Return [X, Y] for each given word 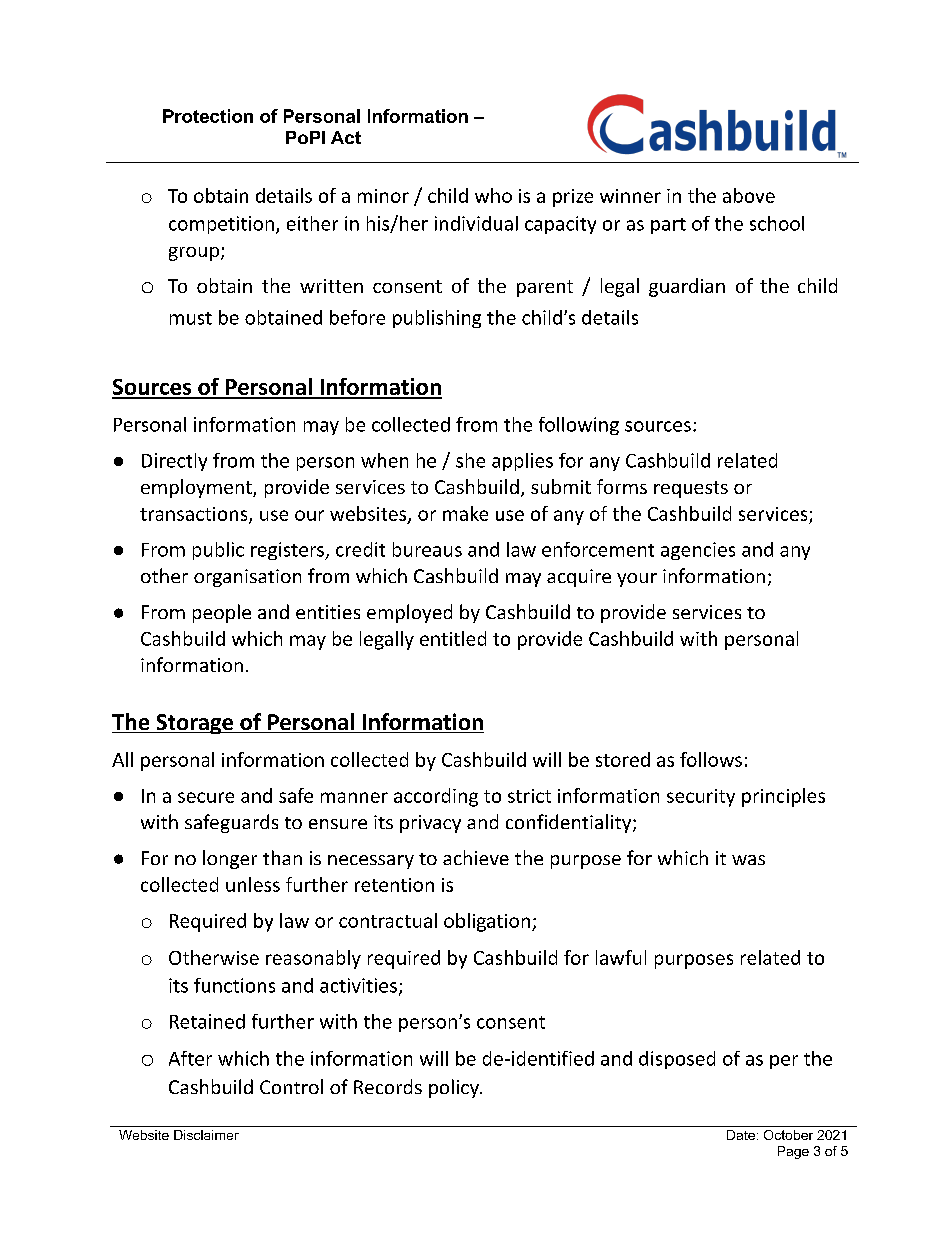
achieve [476, 857]
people [222, 613]
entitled [453, 638]
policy [455, 1088]
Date [741, 1135]
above [749, 195]
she [470, 460]
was [748, 860]
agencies [698, 551]
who [493, 195]
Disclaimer [206, 1135]
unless [253, 884]
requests [691, 489]
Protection [208, 116]
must [191, 318]
